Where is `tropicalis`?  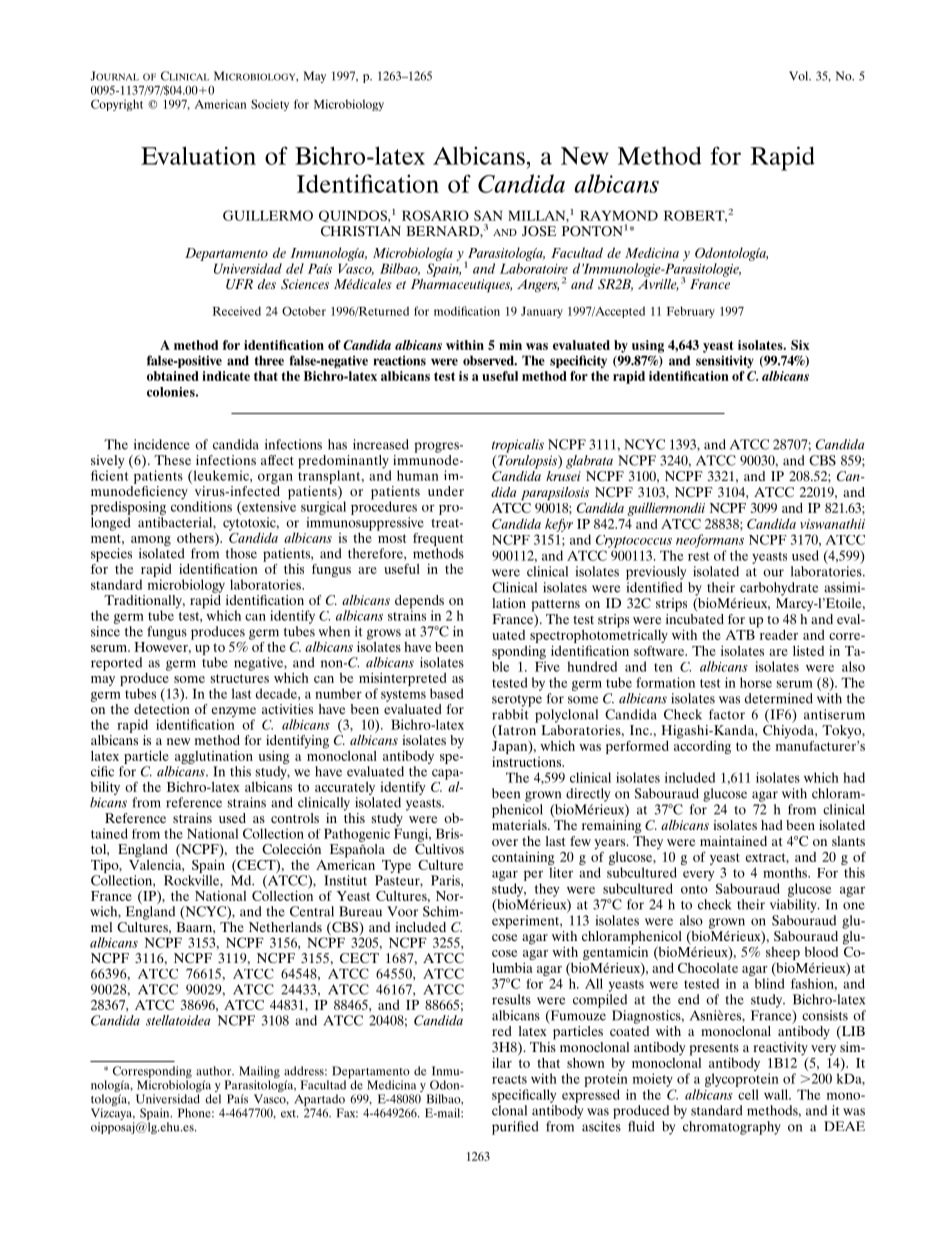
tropicalis is located at coordinates (518, 446).
